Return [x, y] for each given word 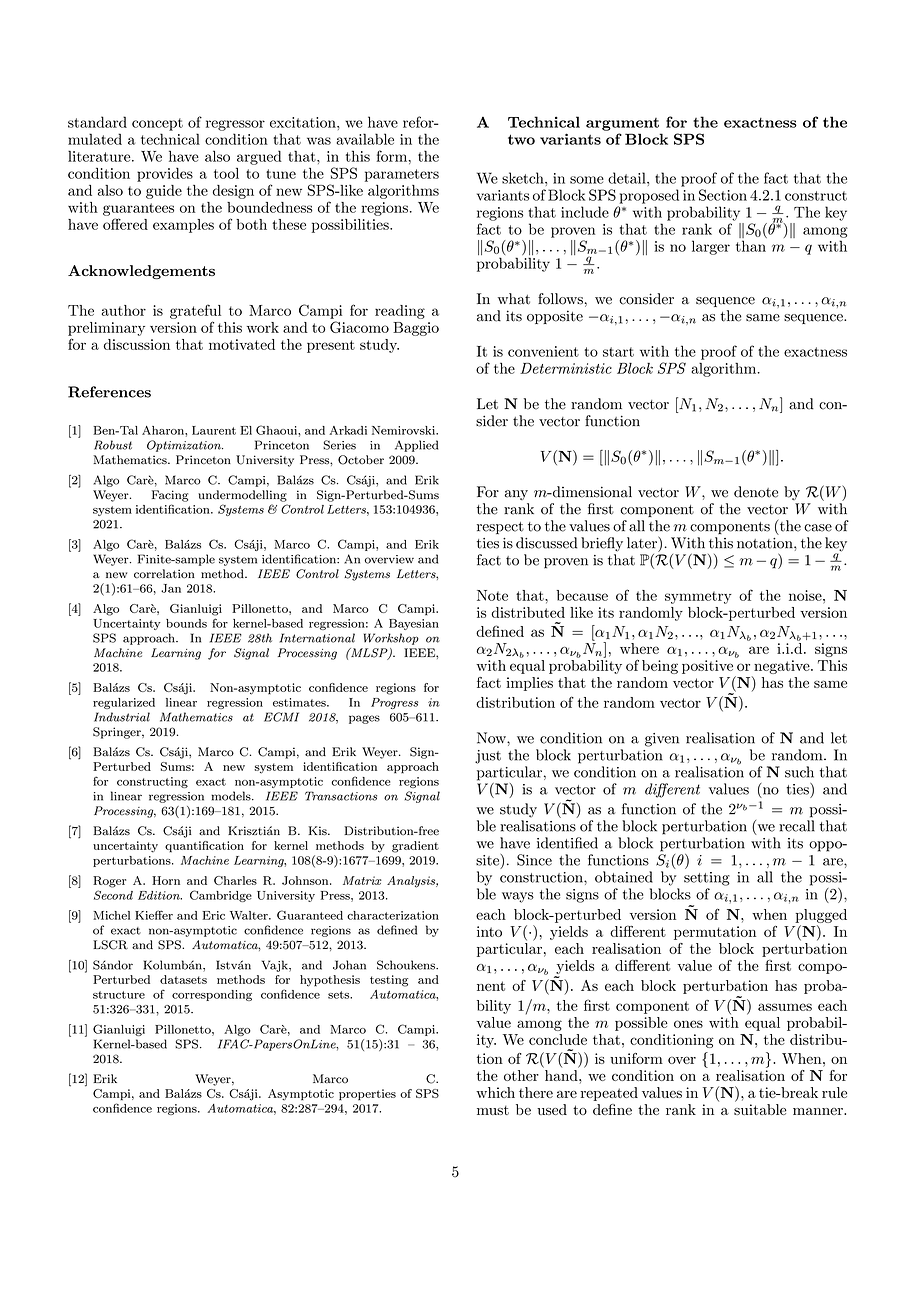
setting [707, 879]
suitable [760, 1109]
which [495, 1092]
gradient [415, 847]
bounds [186, 623]
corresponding [212, 995]
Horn [166, 880]
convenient [543, 351]
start [618, 352]
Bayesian [414, 624]
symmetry [698, 597]
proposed [649, 196]
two [521, 139]
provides [165, 175]
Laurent [214, 430]
